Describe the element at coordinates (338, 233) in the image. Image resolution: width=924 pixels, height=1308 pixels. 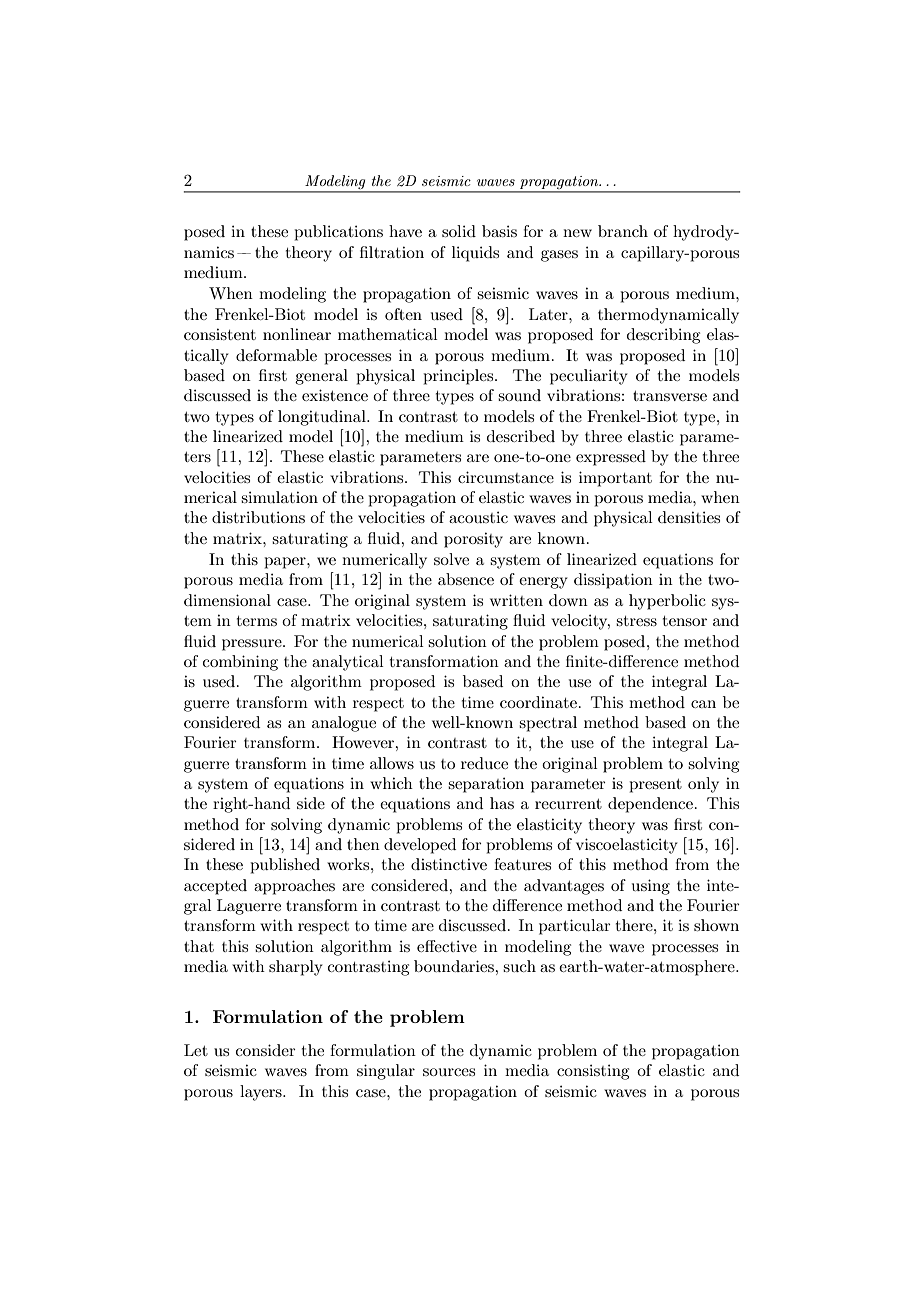
I see `publications` at that location.
